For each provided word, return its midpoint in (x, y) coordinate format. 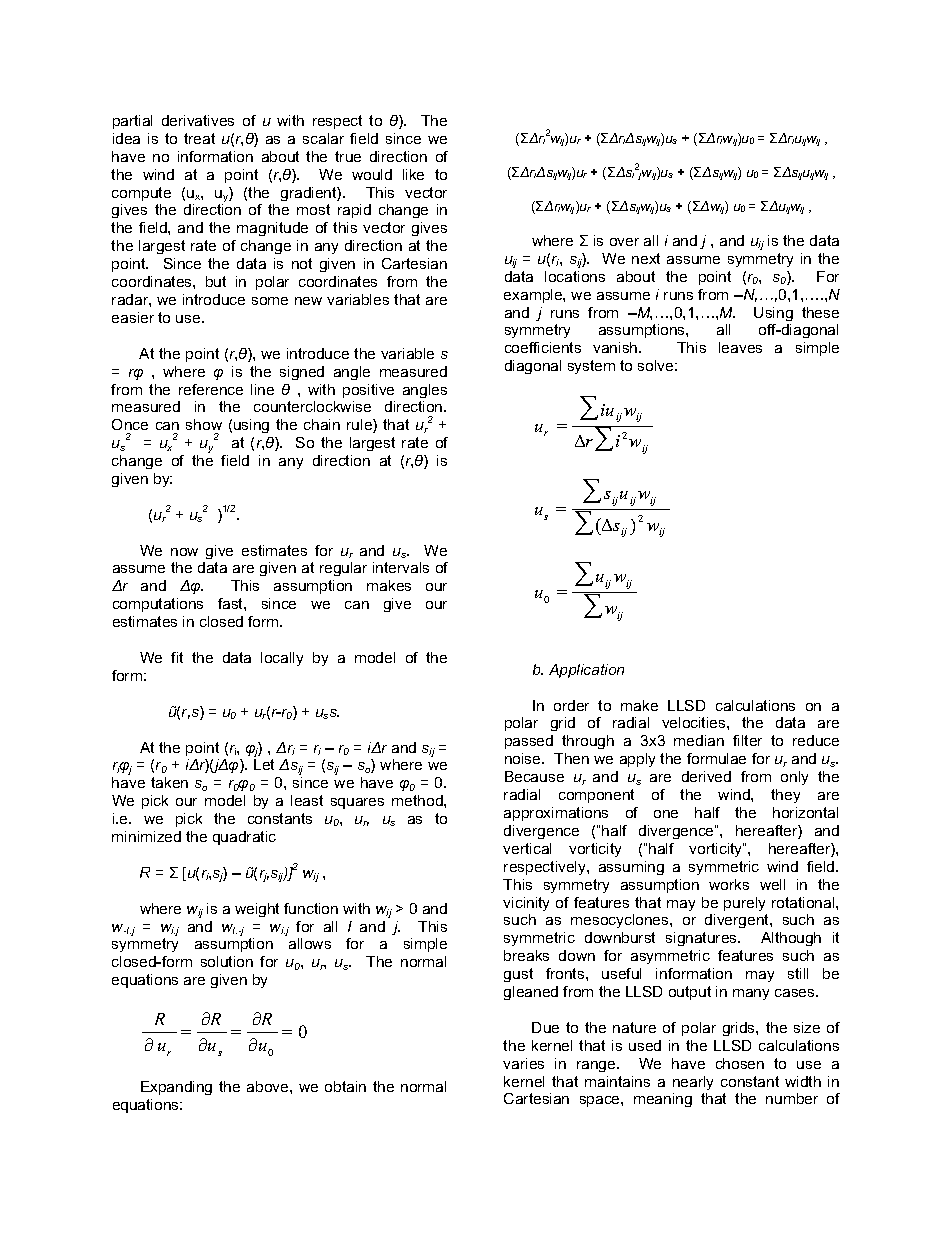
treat (199, 138)
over (624, 242)
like (413, 174)
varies (523, 1063)
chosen (740, 1063)
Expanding (176, 1088)
